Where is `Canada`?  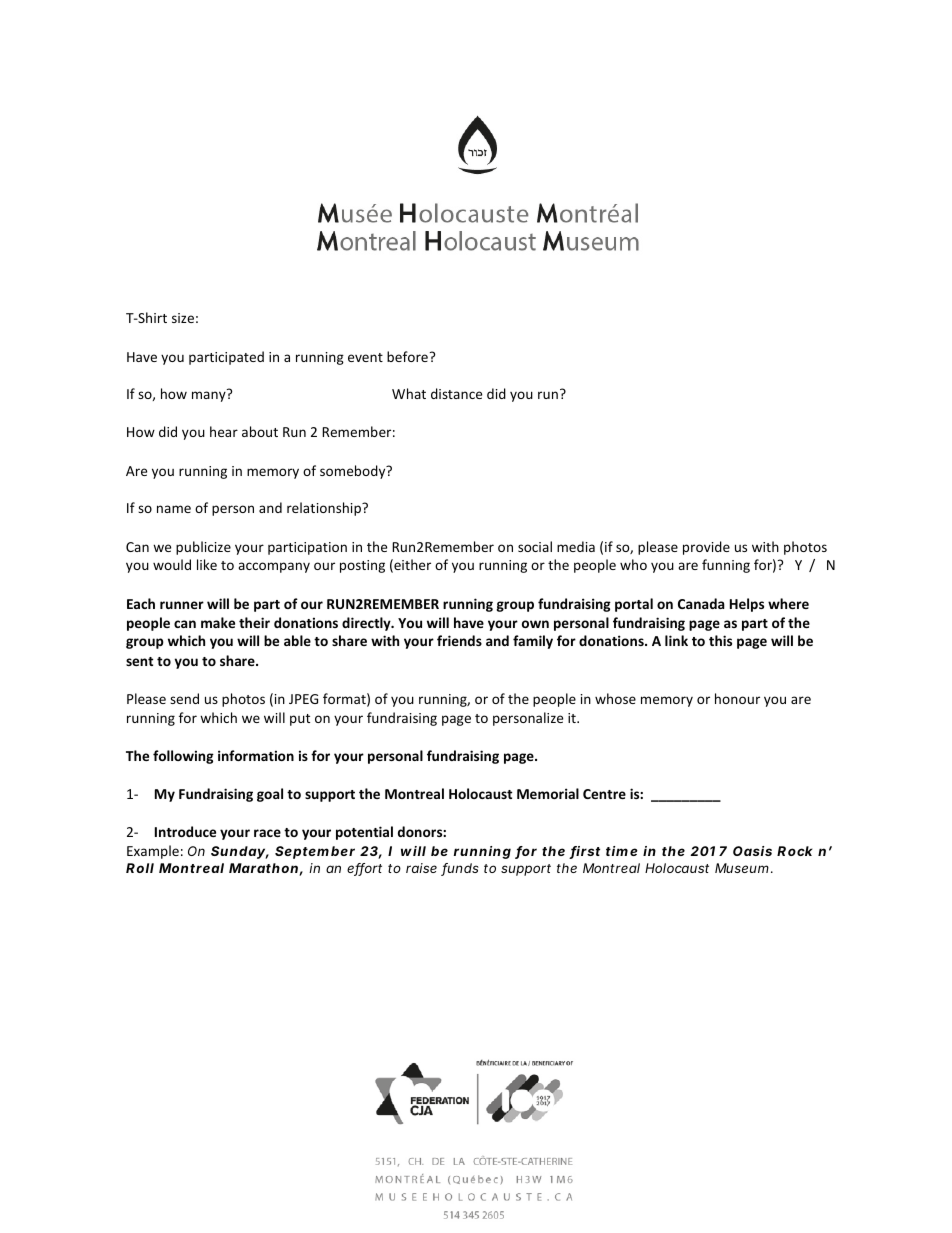 Canada is located at coordinates (701, 603).
